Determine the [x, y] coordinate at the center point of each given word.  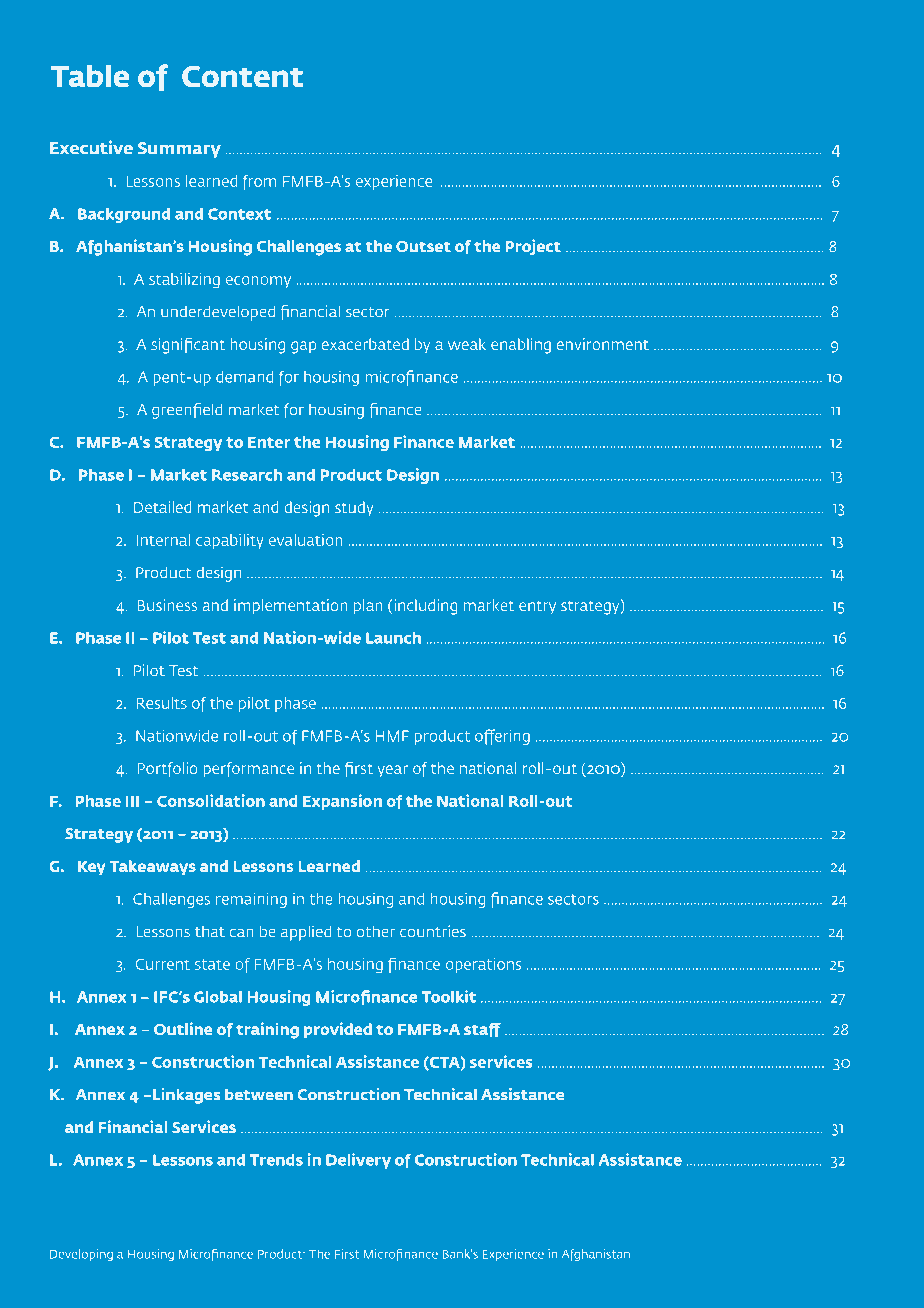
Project [533, 247]
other [376, 931]
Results [161, 703]
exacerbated [365, 344]
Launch [393, 638]
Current [163, 964]
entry [537, 608]
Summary [179, 150]
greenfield [187, 411]
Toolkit [449, 996]
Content [243, 76]
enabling [521, 346]
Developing [81, 1255]
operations [483, 965]
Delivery [358, 1161]
